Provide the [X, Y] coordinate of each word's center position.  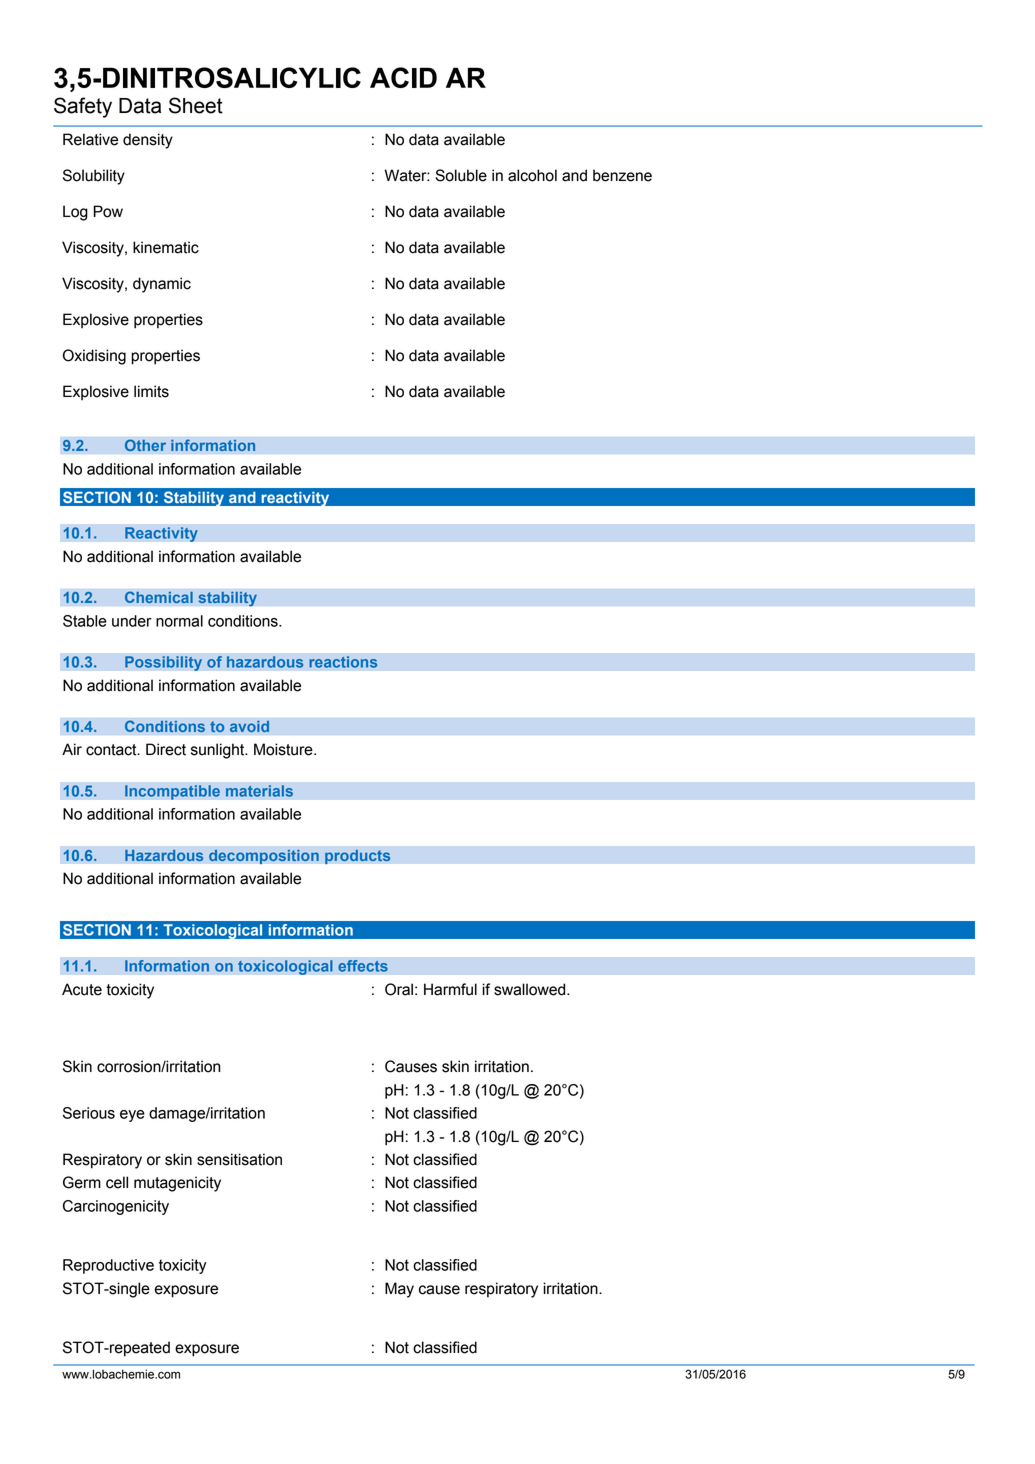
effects [363, 966]
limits [151, 391]
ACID [403, 77]
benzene [622, 175]
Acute [82, 989]
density [148, 141]
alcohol [532, 175]
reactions [343, 662]
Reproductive [108, 1266]
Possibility [163, 663]
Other [145, 445]
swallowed [531, 989]
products [358, 856]
